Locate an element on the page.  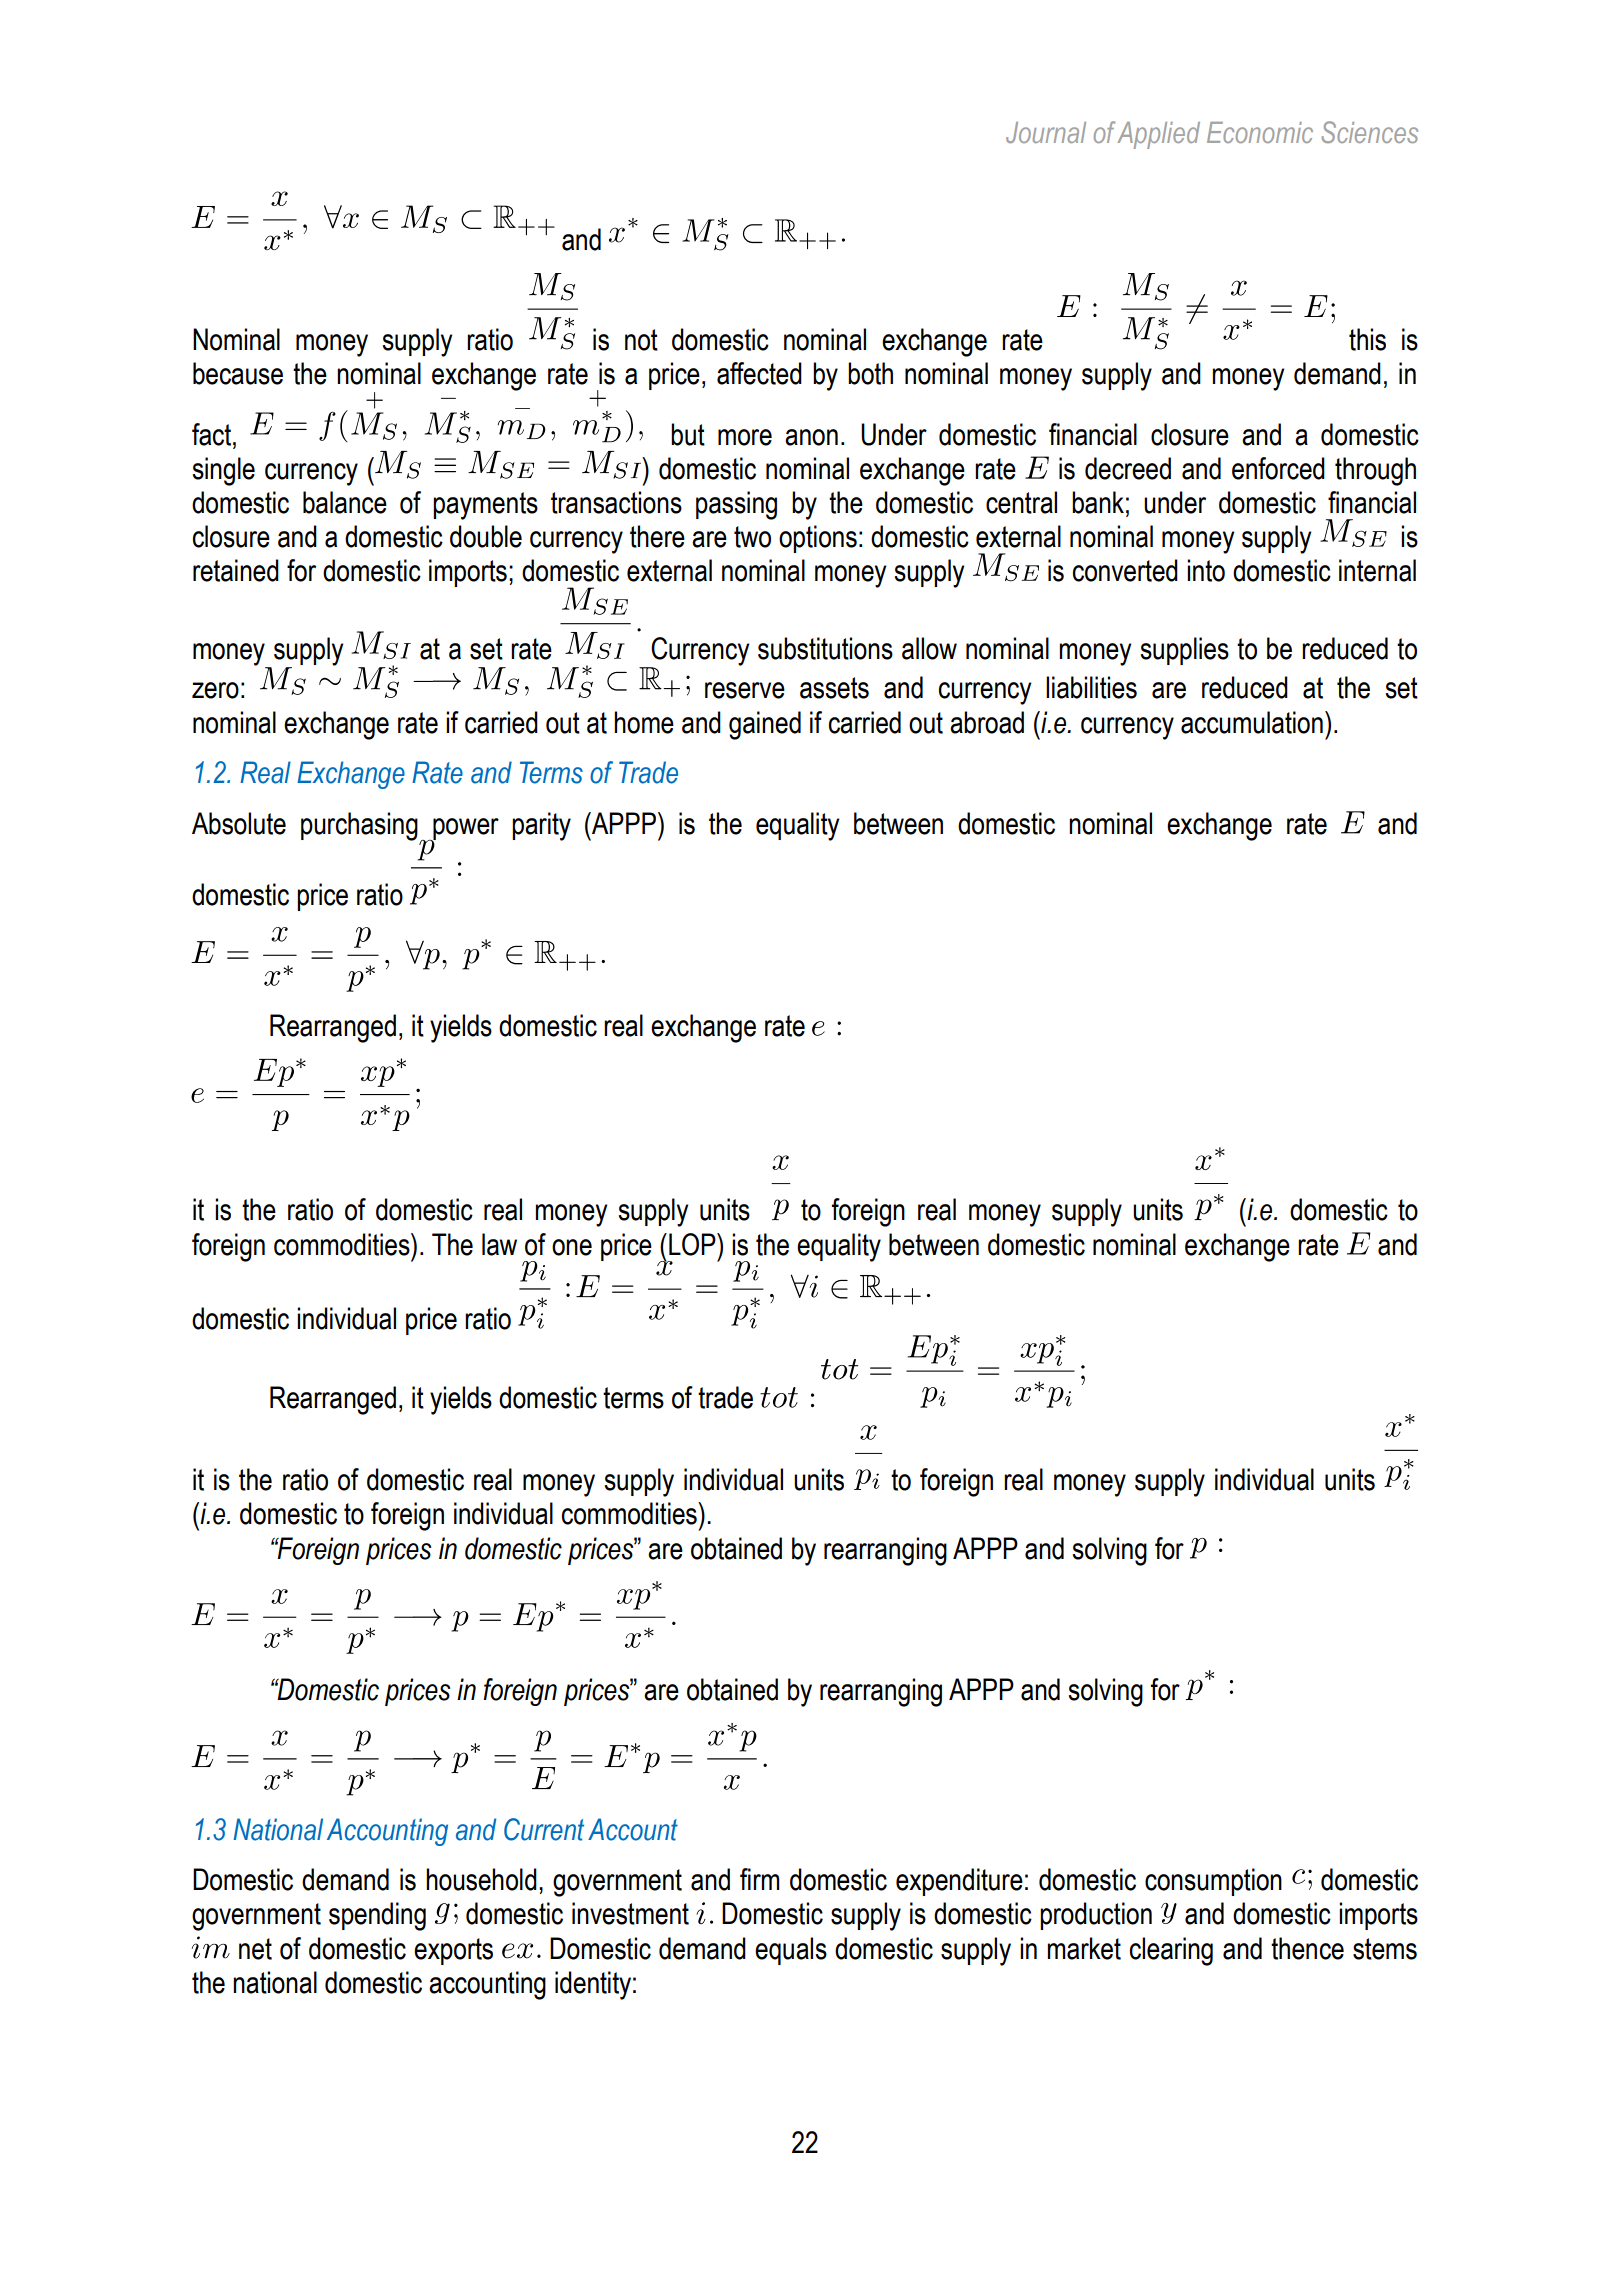
accumulation is located at coordinates (1252, 722).
